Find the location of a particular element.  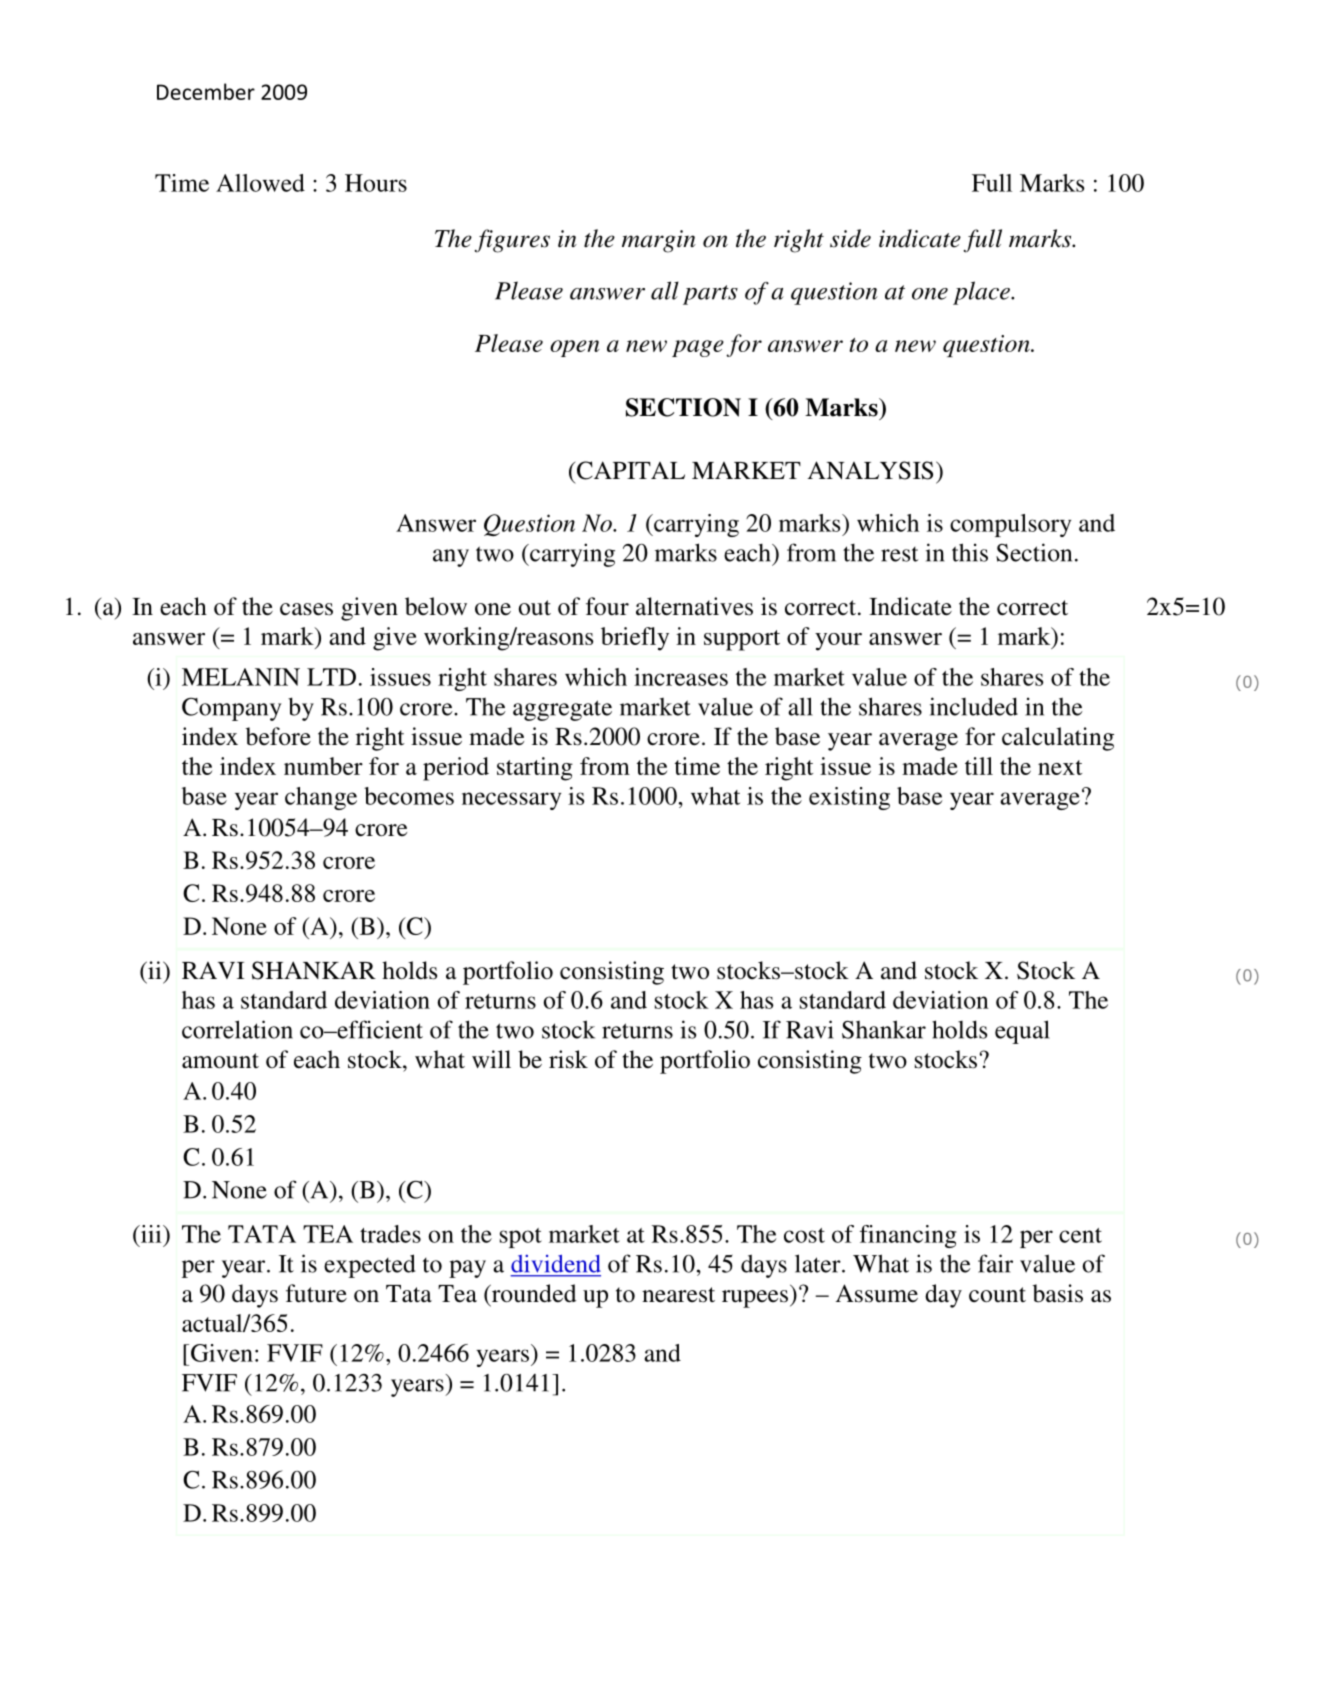

rounded is located at coordinates (533, 1294).
